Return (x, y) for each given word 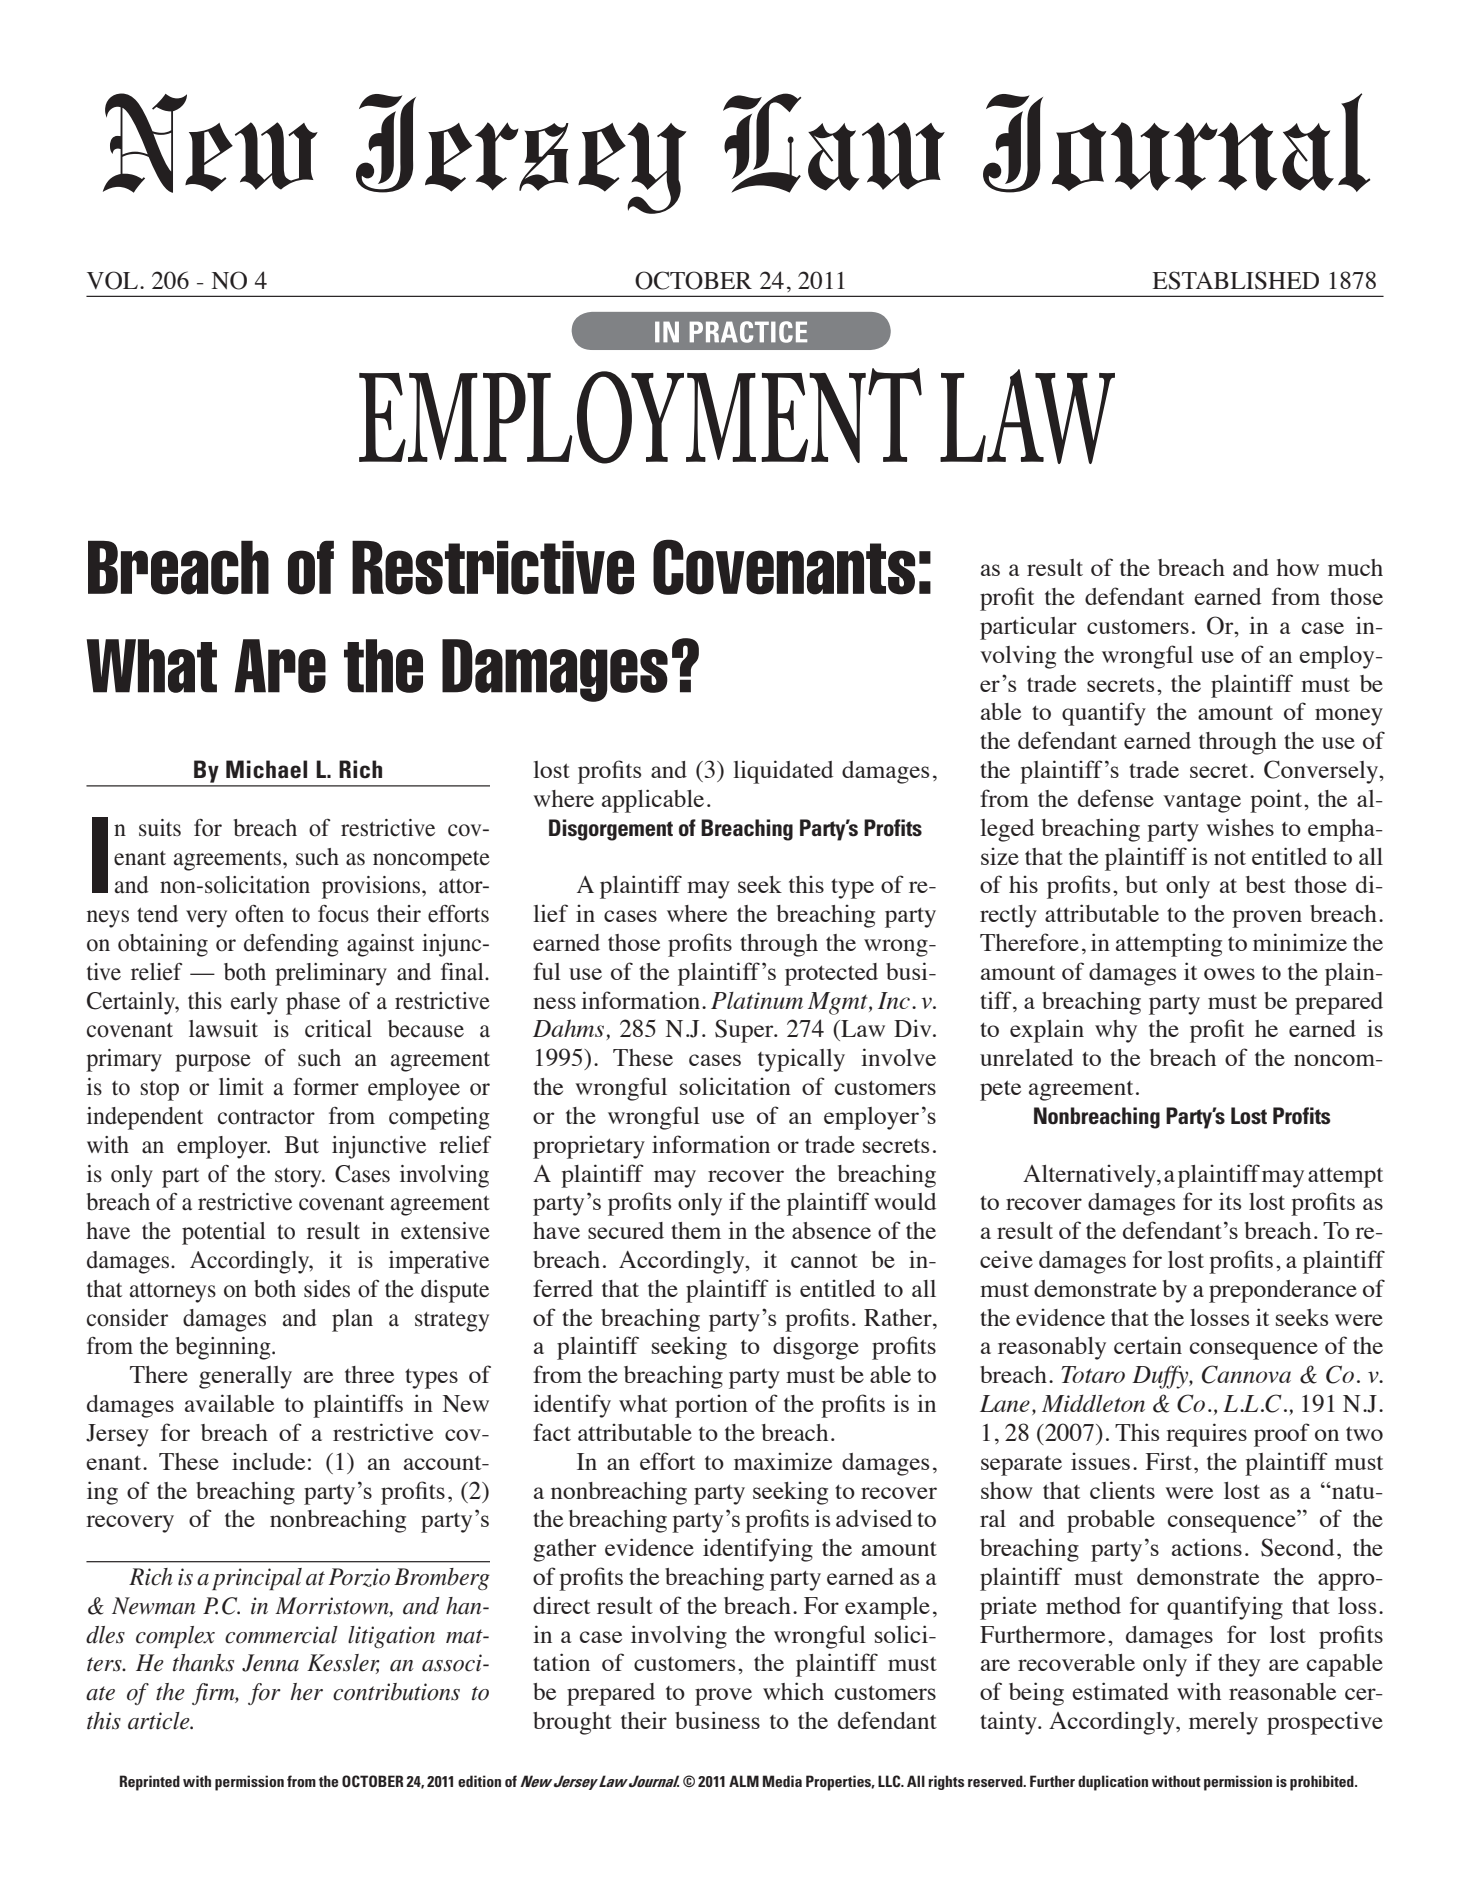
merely (1223, 1723)
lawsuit (223, 1029)
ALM (744, 1781)
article (160, 1721)
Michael (266, 769)
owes (1229, 974)
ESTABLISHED (1236, 280)
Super (745, 1031)
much (1355, 567)
